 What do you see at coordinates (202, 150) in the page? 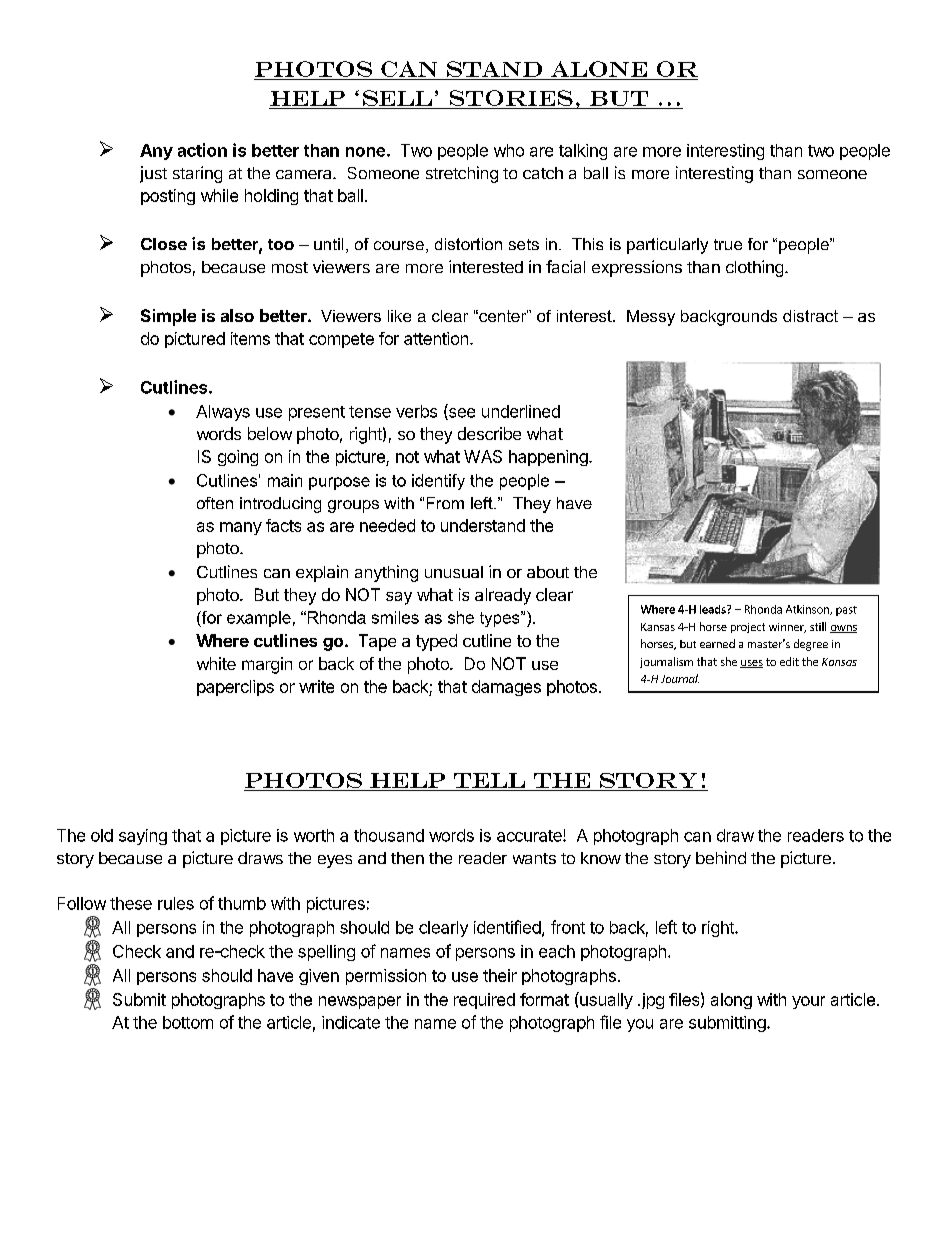
I see `action` at bounding box center [202, 150].
